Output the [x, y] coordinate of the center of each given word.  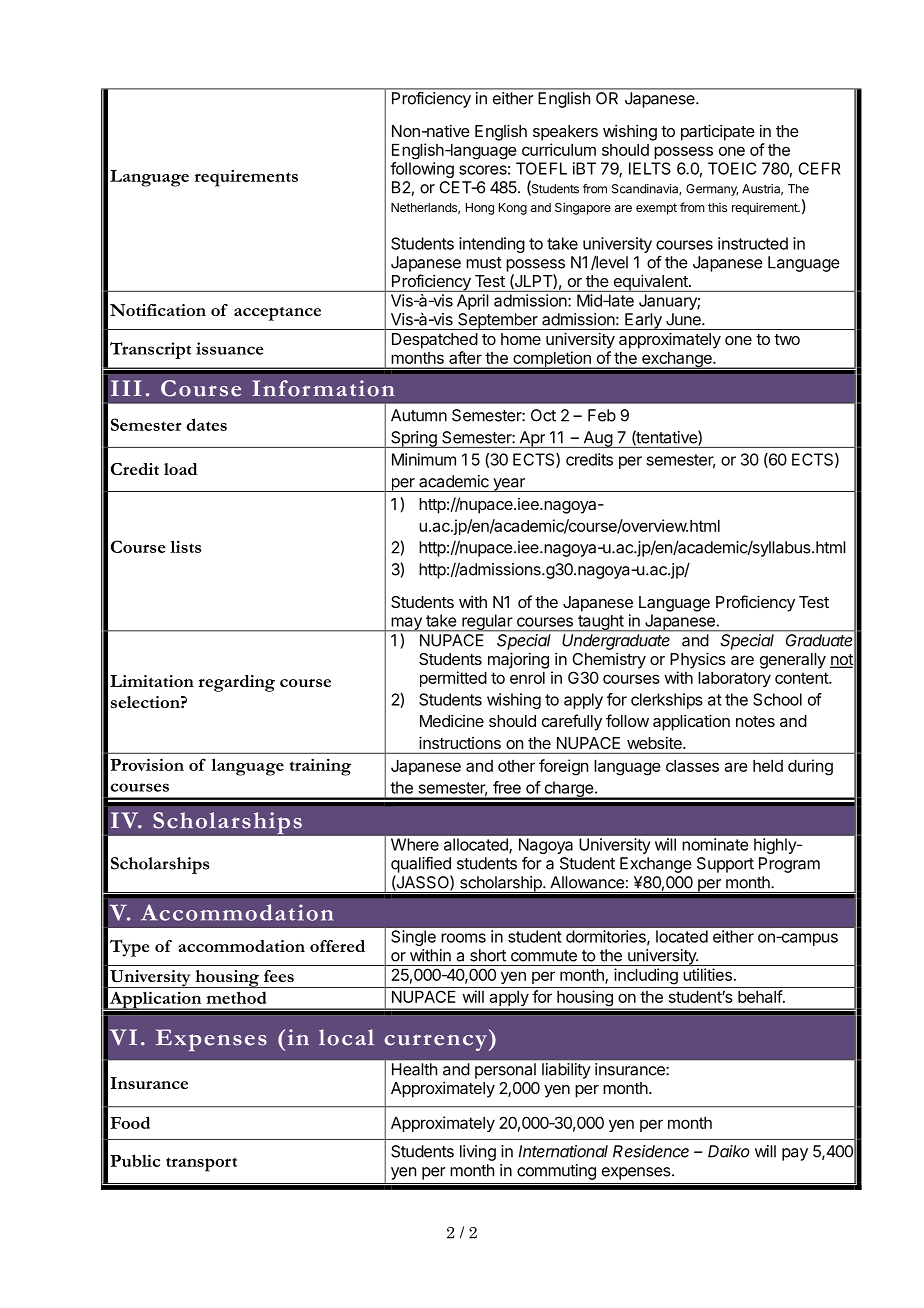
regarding [236, 683]
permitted [453, 679]
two [787, 339]
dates [206, 424]
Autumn [419, 415]
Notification [158, 310]
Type [129, 948]
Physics [698, 660]
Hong [480, 209]
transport [201, 1164]
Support [725, 865]
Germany [712, 190]
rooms [463, 938]
